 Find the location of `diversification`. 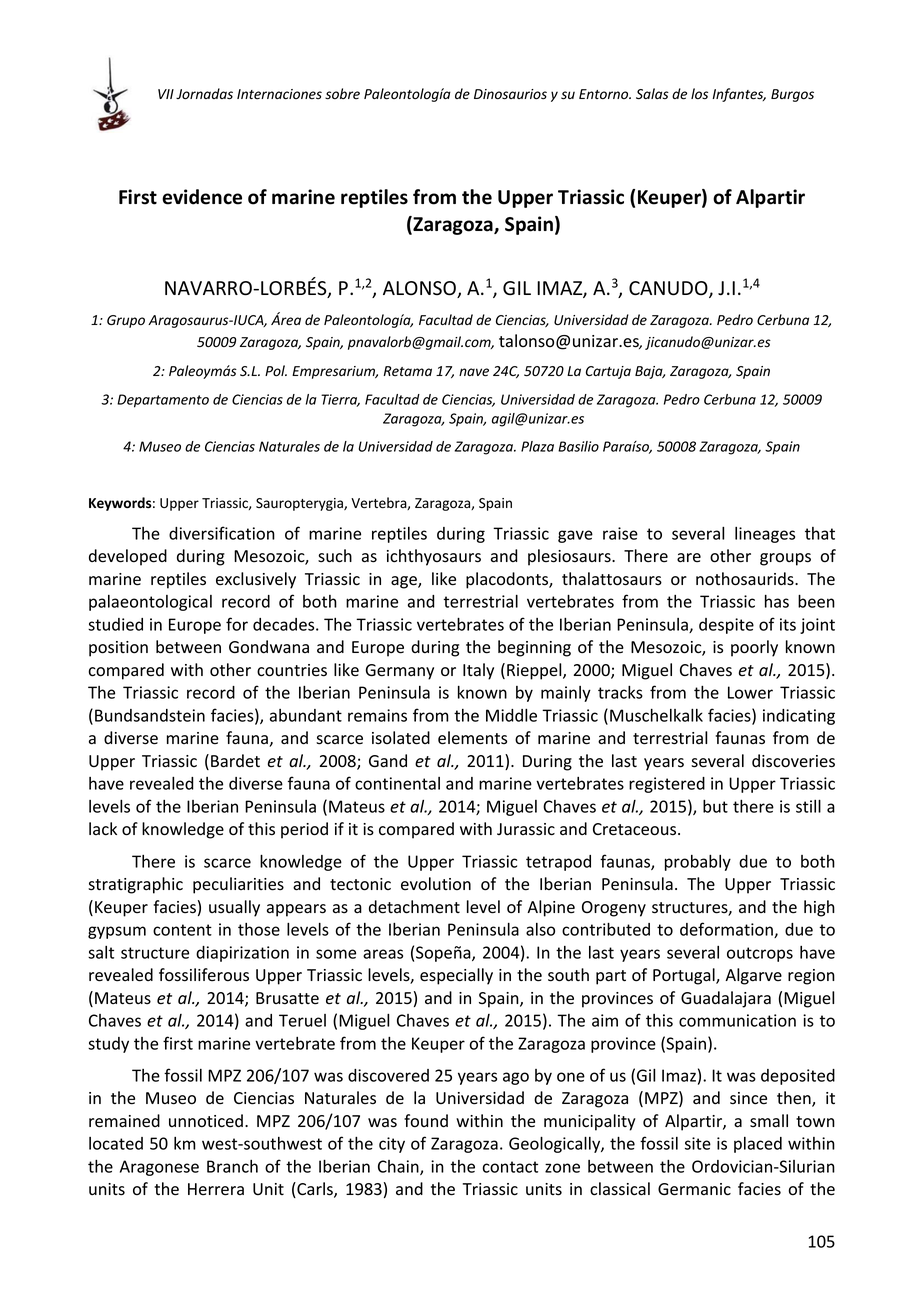

diversification is located at coordinates (222, 533).
